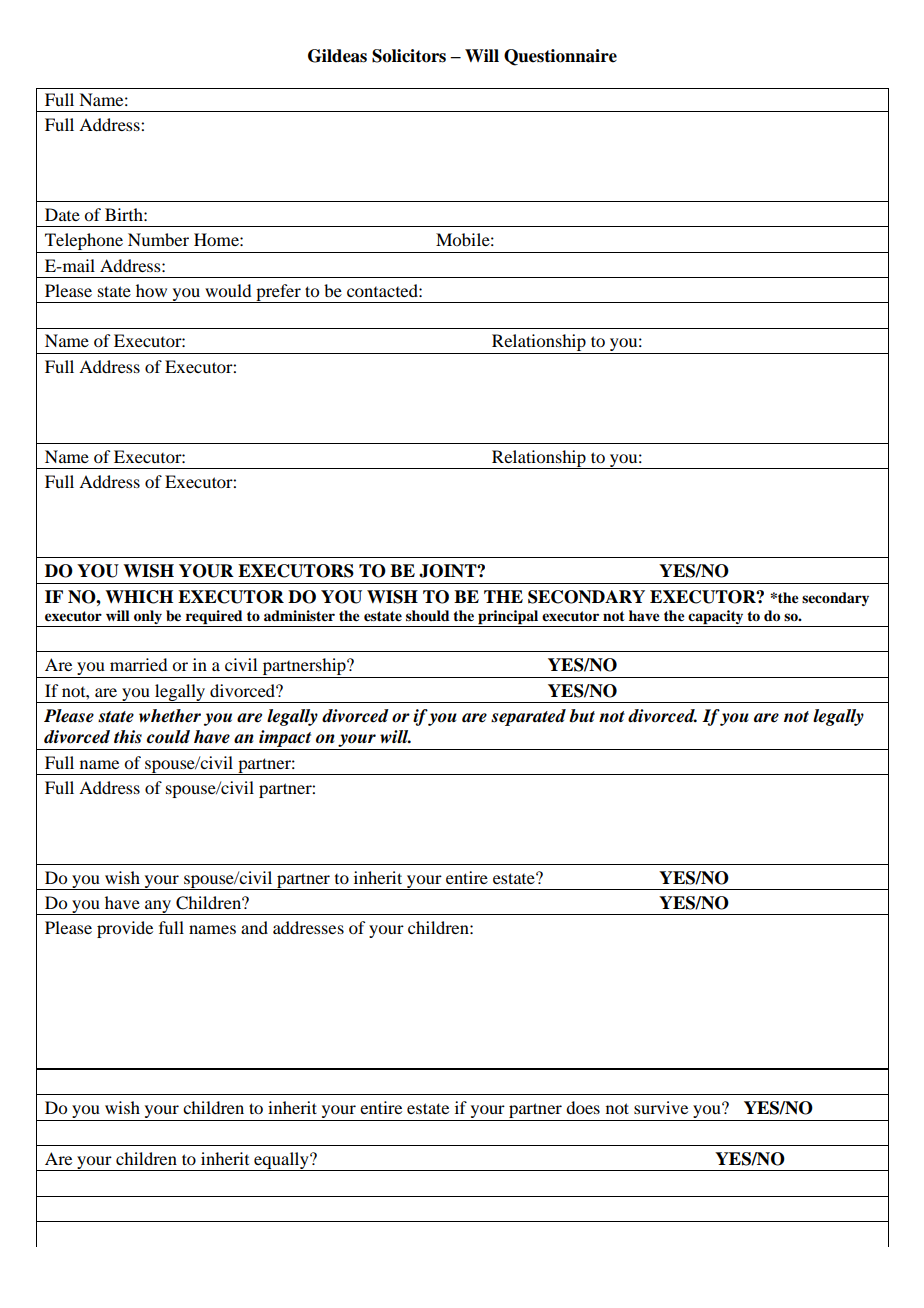 This screenshot has height=1308, width=924. What do you see at coordinates (661, 1107) in the screenshot?
I see `survive` at bounding box center [661, 1107].
